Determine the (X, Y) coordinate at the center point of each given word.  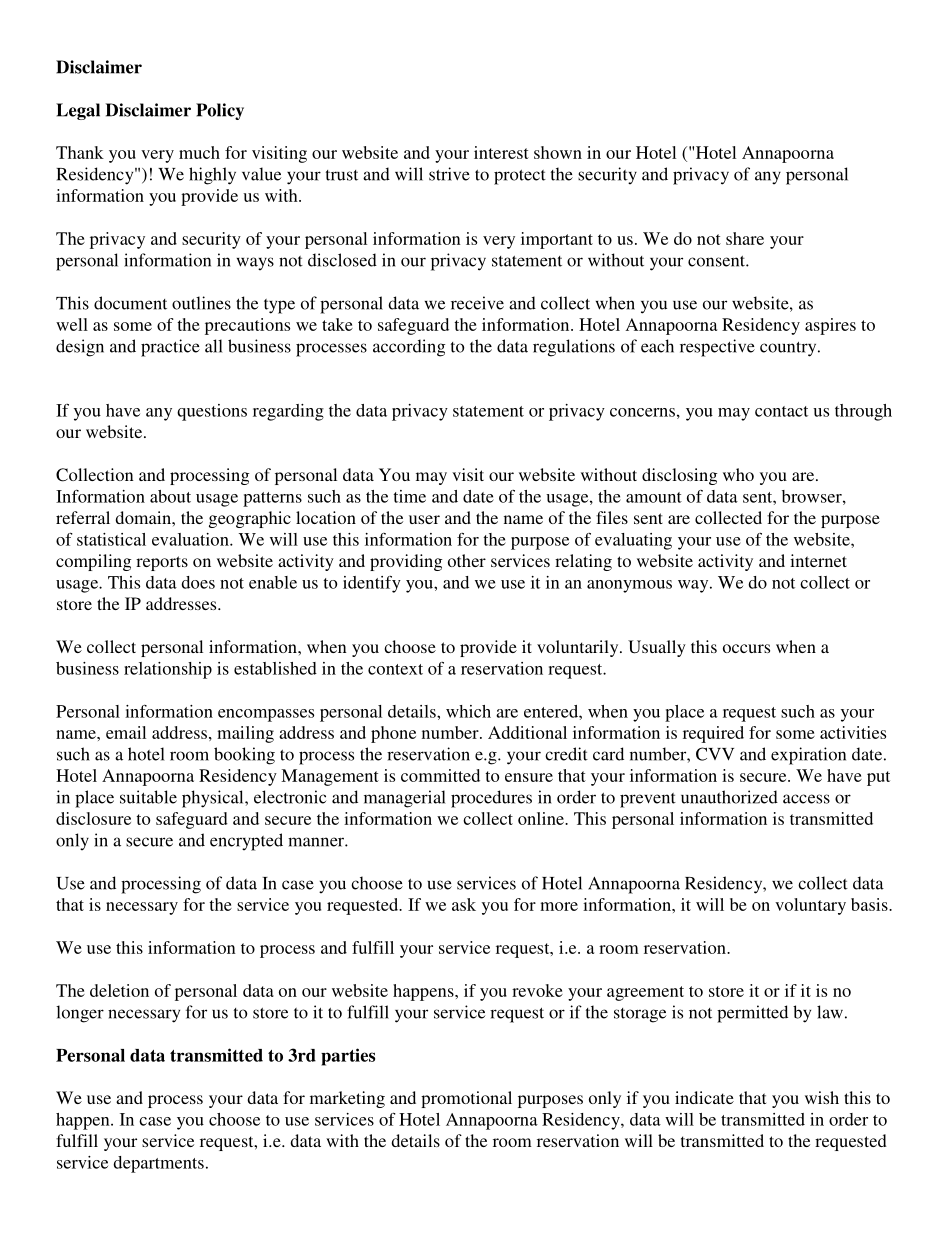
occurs (746, 648)
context (395, 669)
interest (501, 152)
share (745, 238)
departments (158, 1164)
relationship (168, 670)
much (199, 152)
